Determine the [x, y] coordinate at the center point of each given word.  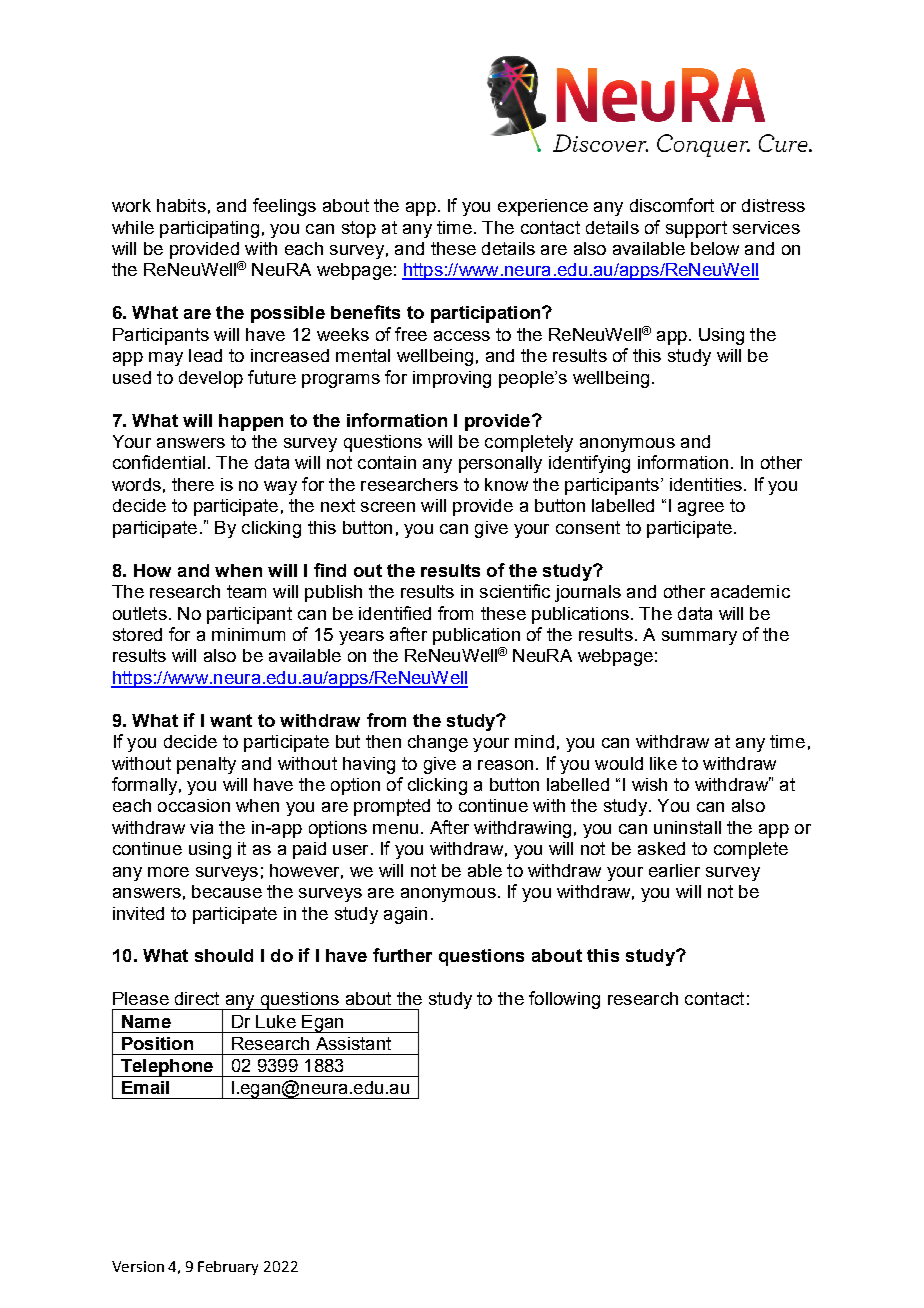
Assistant [353, 1043]
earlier [674, 870]
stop [359, 229]
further [402, 955]
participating [209, 229]
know [506, 484]
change [438, 743]
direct [197, 998]
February [228, 1268]
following [564, 1000]
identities [706, 484]
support [696, 229]
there [193, 484]
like [663, 763]
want [231, 720]
